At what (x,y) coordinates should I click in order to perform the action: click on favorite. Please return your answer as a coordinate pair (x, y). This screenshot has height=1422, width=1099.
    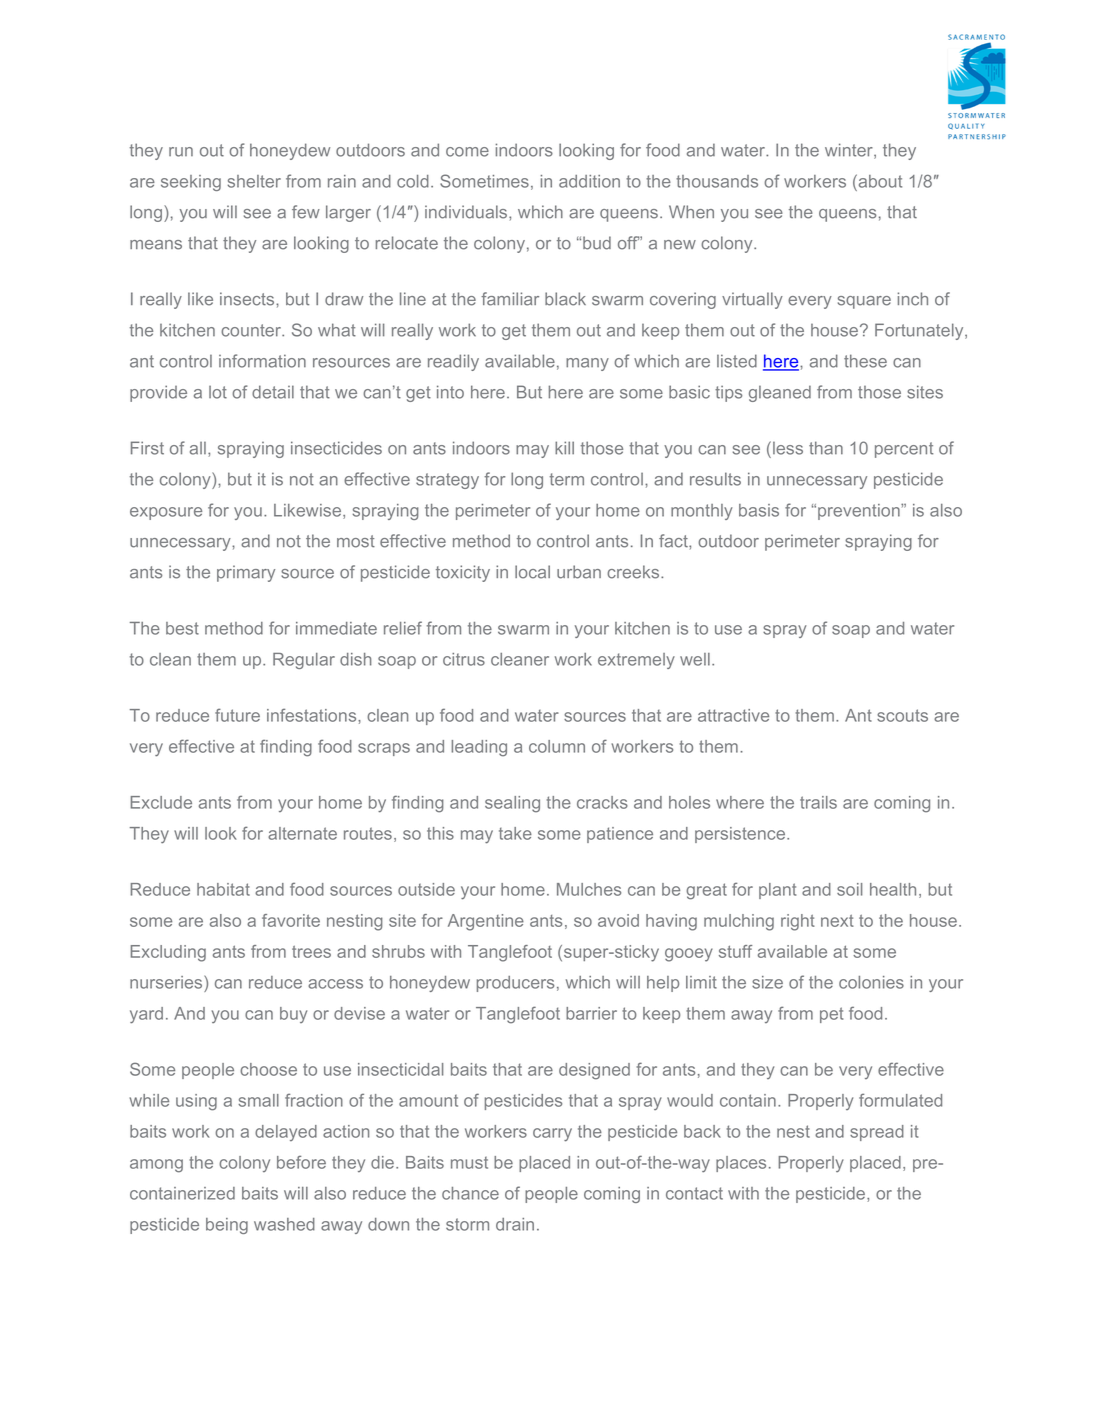
    Looking at the image, I should click on (291, 920).
